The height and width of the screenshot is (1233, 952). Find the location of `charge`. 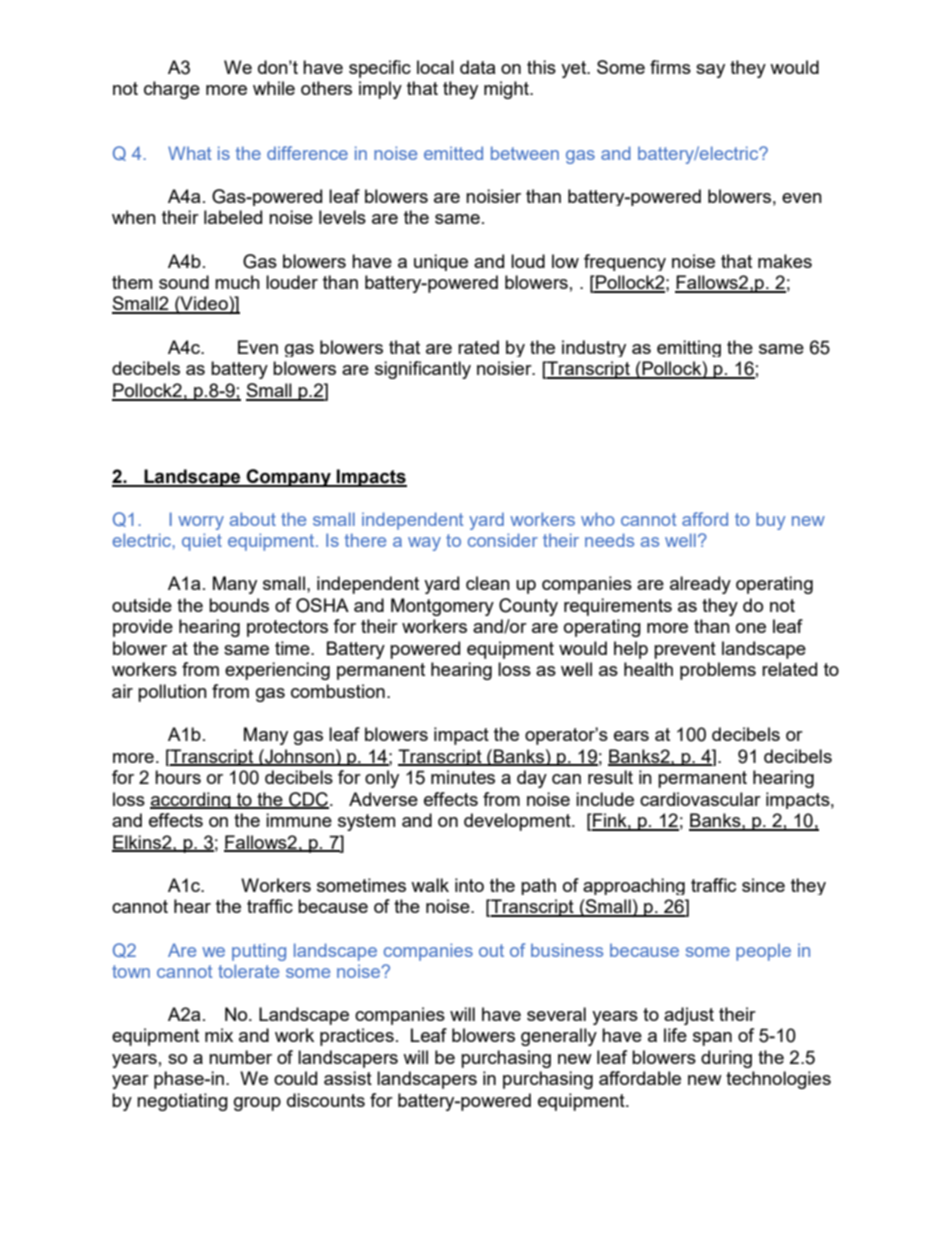

charge is located at coordinates (172, 90).
